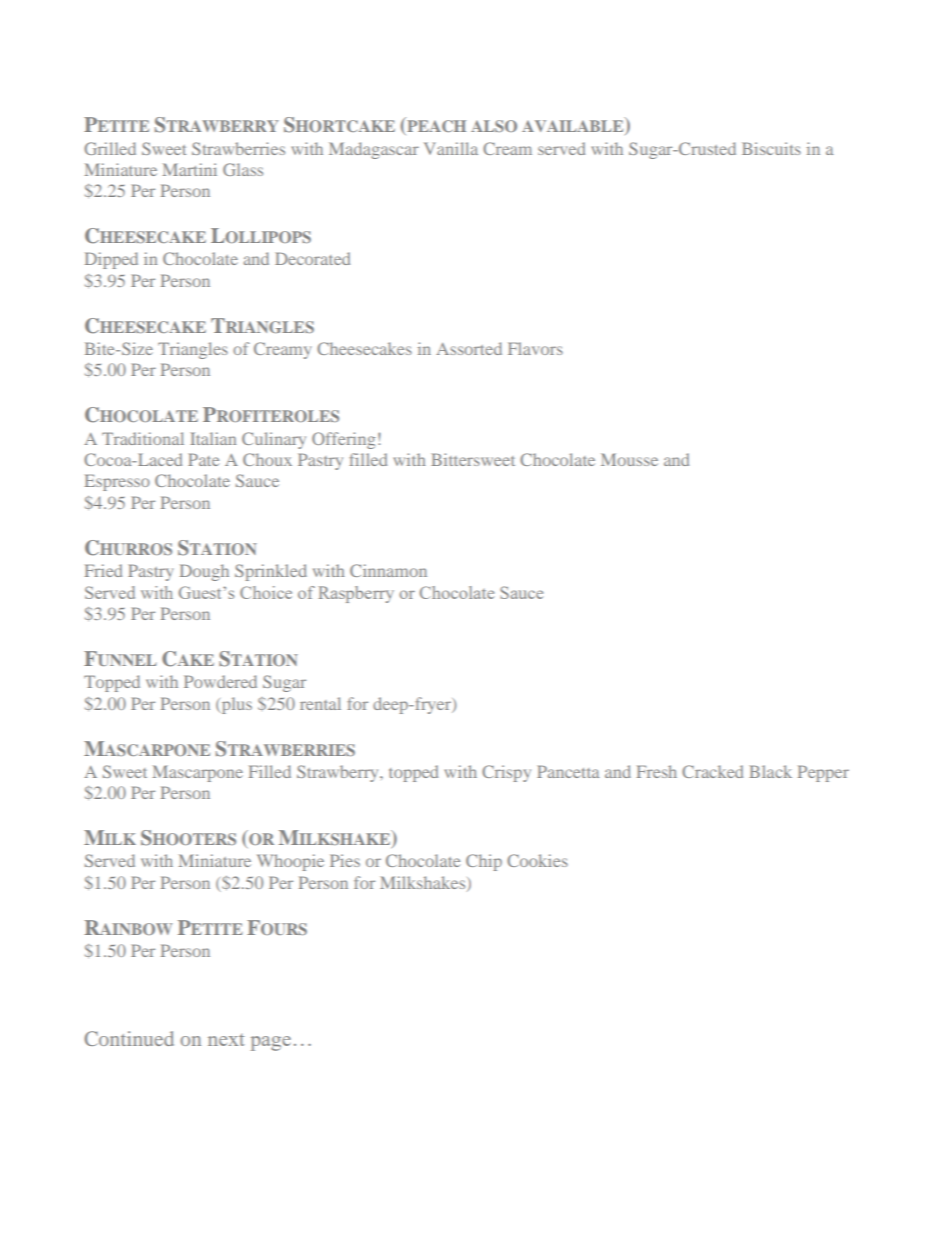 The width and height of the image is (952, 1233). I want to click on next, so click(226, 1040).
